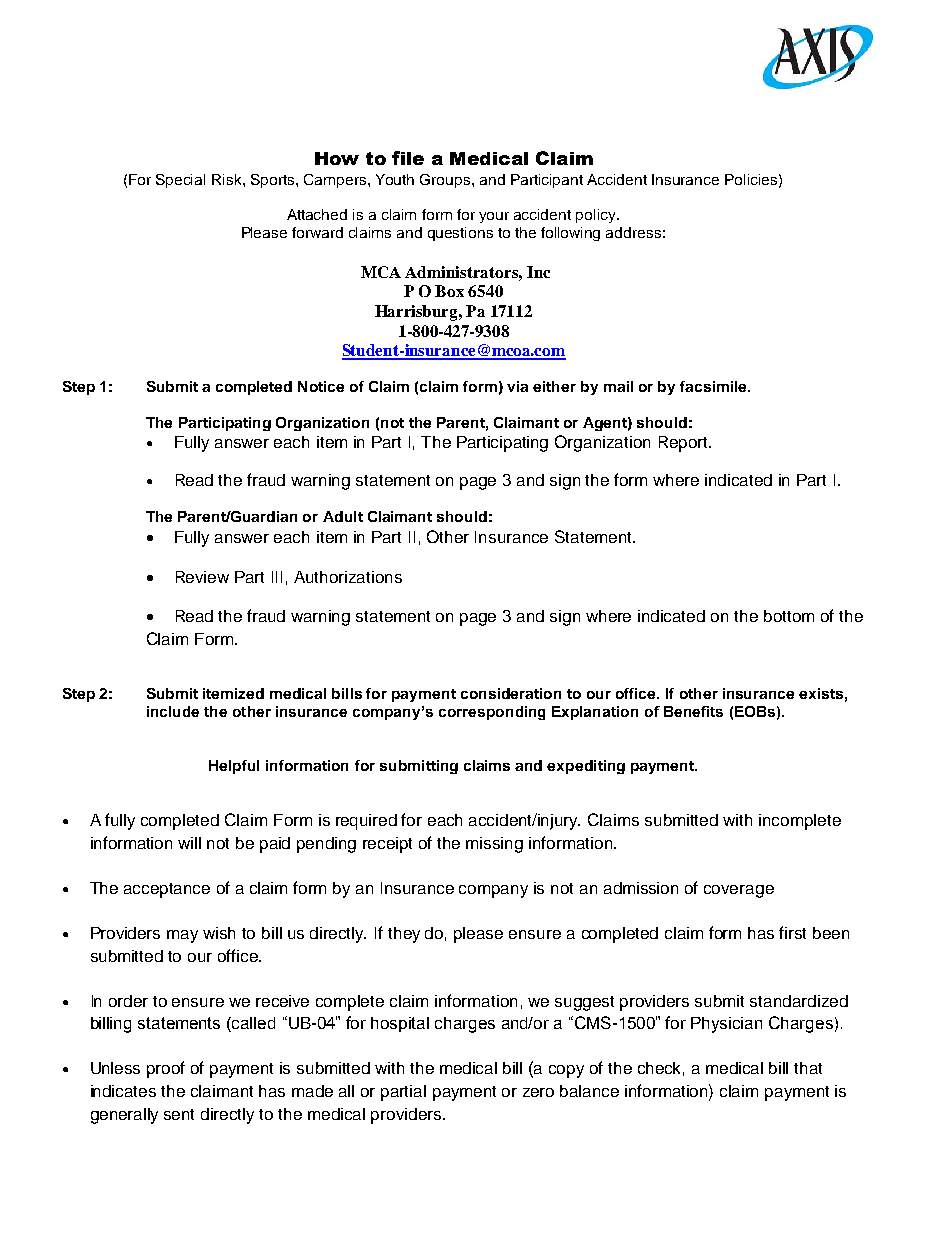  Describe the element at coordinates (808, 1068) in the screenshot. I see `that` at that location.
